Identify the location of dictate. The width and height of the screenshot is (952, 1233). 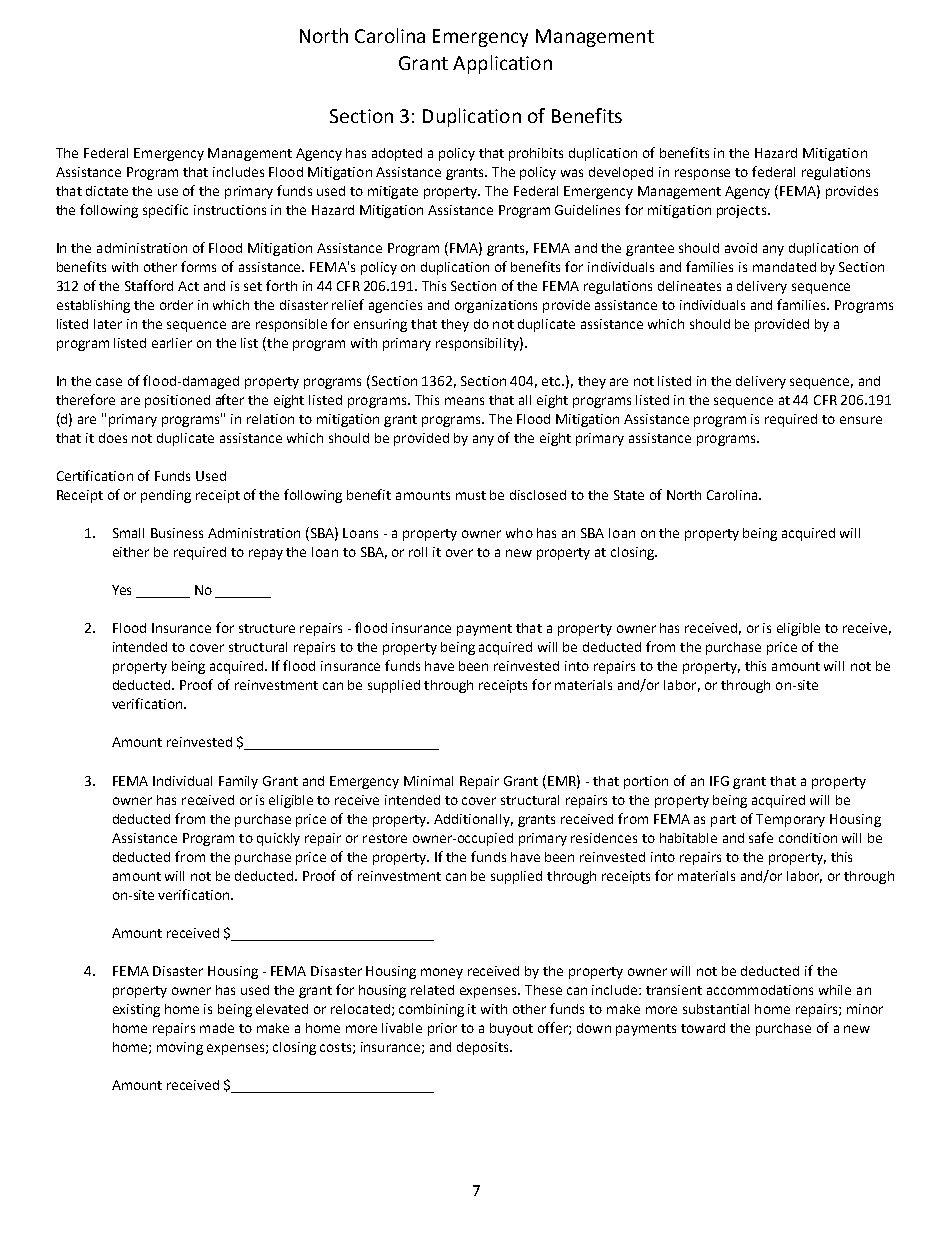
(107, 191).
